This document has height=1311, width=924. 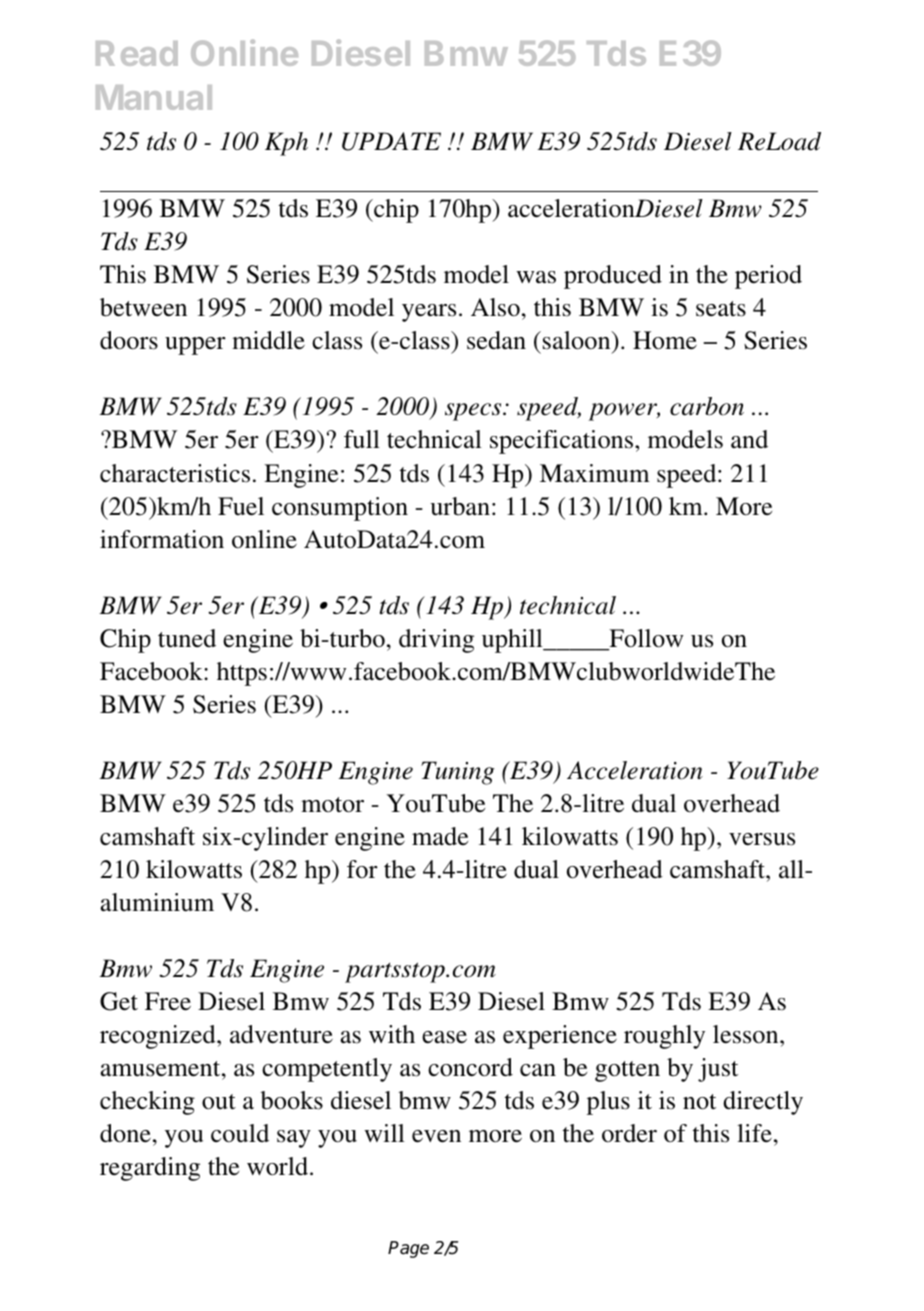 What do you see at coordinates (391, 141) in the document?
I see `UPDATE` at bounding box center [391, 141].
